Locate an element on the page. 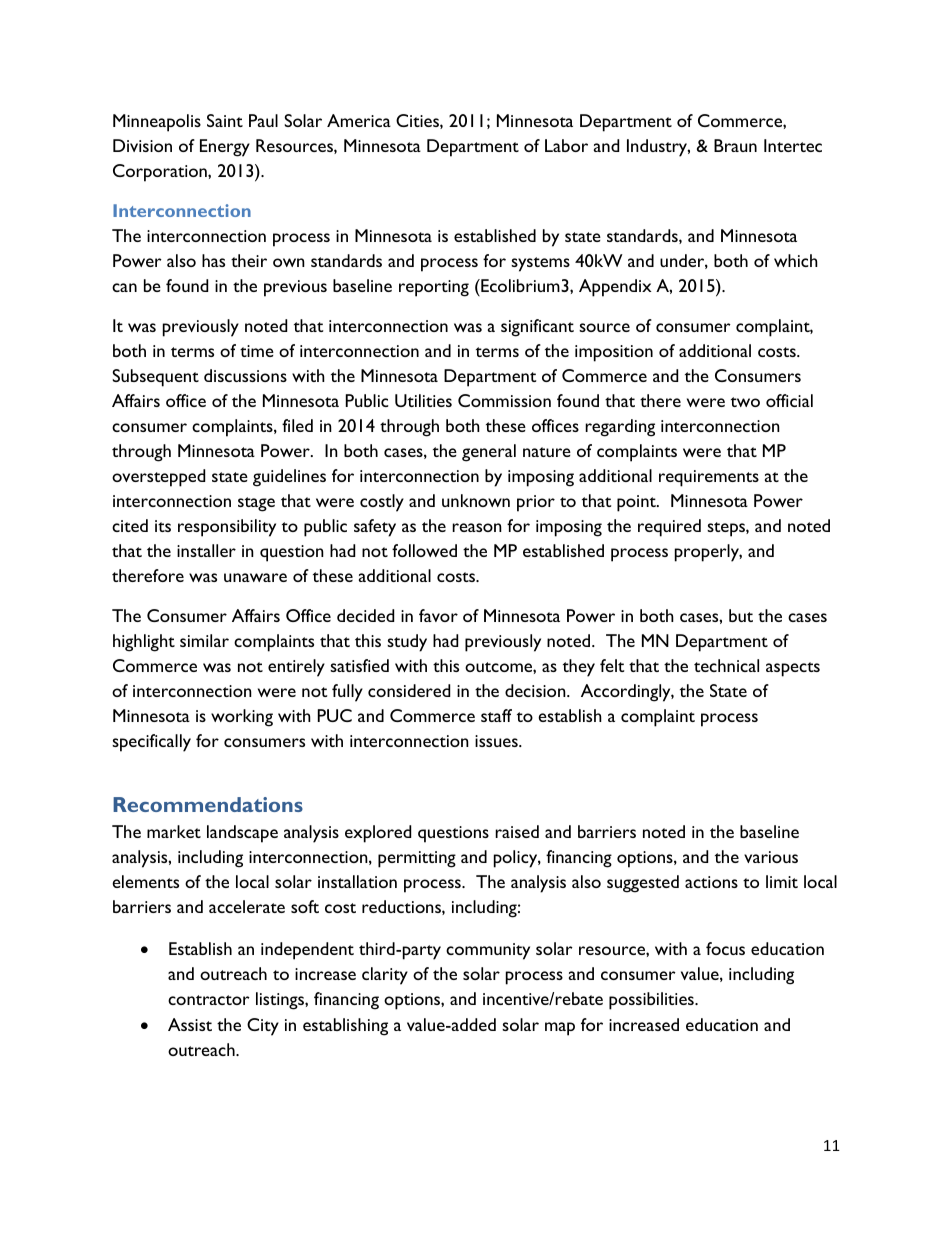  community is located at coordinates (488, 951).
